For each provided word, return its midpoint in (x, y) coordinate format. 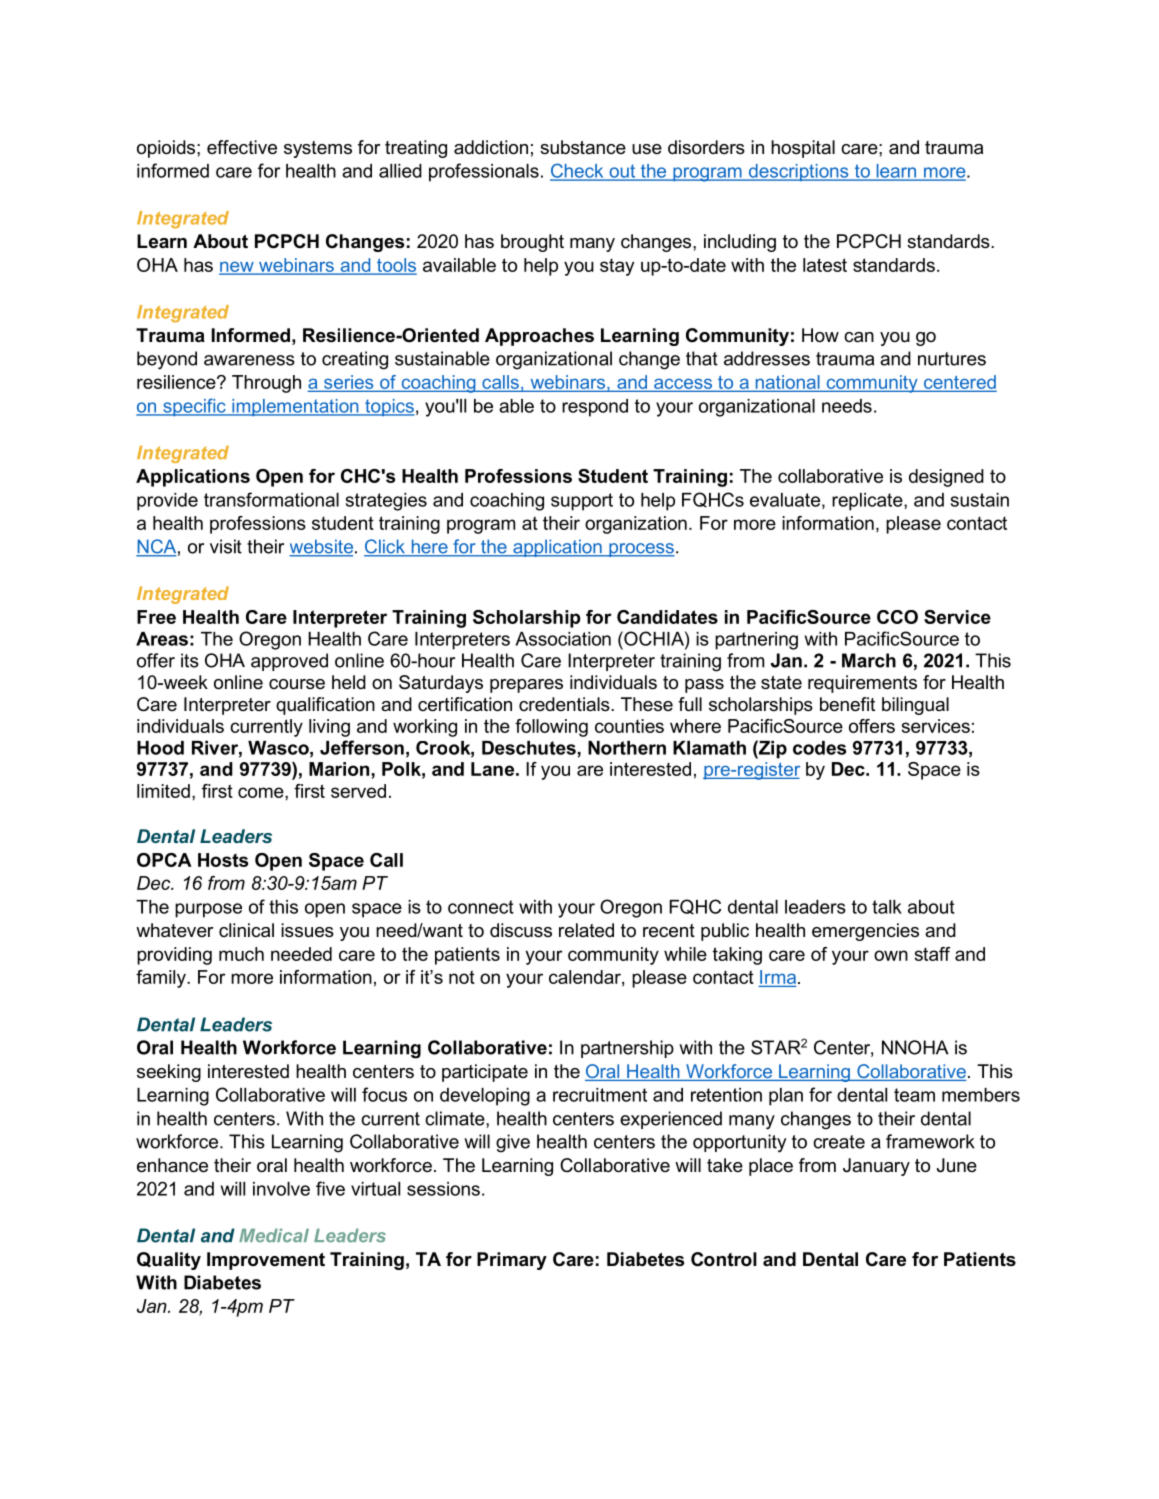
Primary (512, 1261)
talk (887, 907)
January (876, 1167)
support (582, 502)
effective (242, 147)
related (586, 930)
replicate (868, 502)
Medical (274, 1236)
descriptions (798, 172)
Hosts (223, 860)
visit (226, 546)
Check (578, 171)
